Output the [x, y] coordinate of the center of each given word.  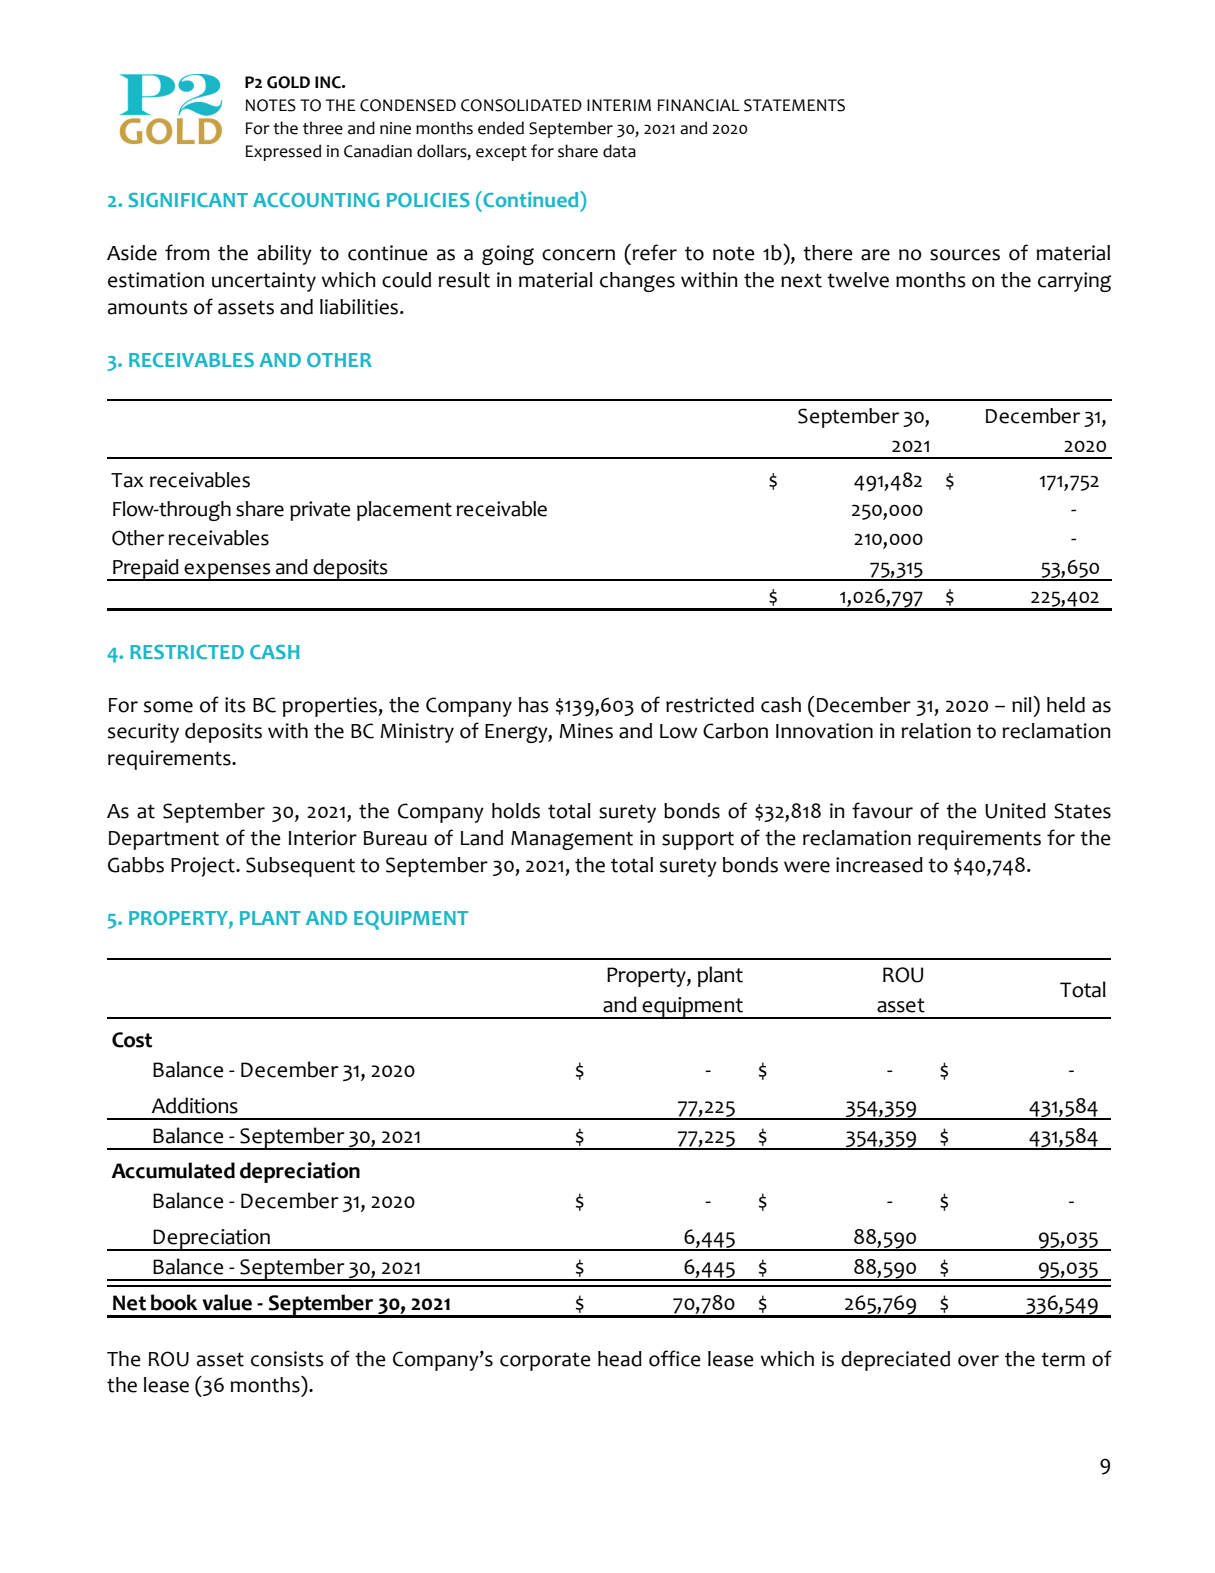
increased [879, 865]
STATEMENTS [794, 105]
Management [572, 840]
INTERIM [619, 105]
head [620, 1359]
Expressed [283, 152]
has [534, 705]
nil [1023, 704]
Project [204, 867]
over [978, 1361]
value [227, 1302]
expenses [227, 572]
